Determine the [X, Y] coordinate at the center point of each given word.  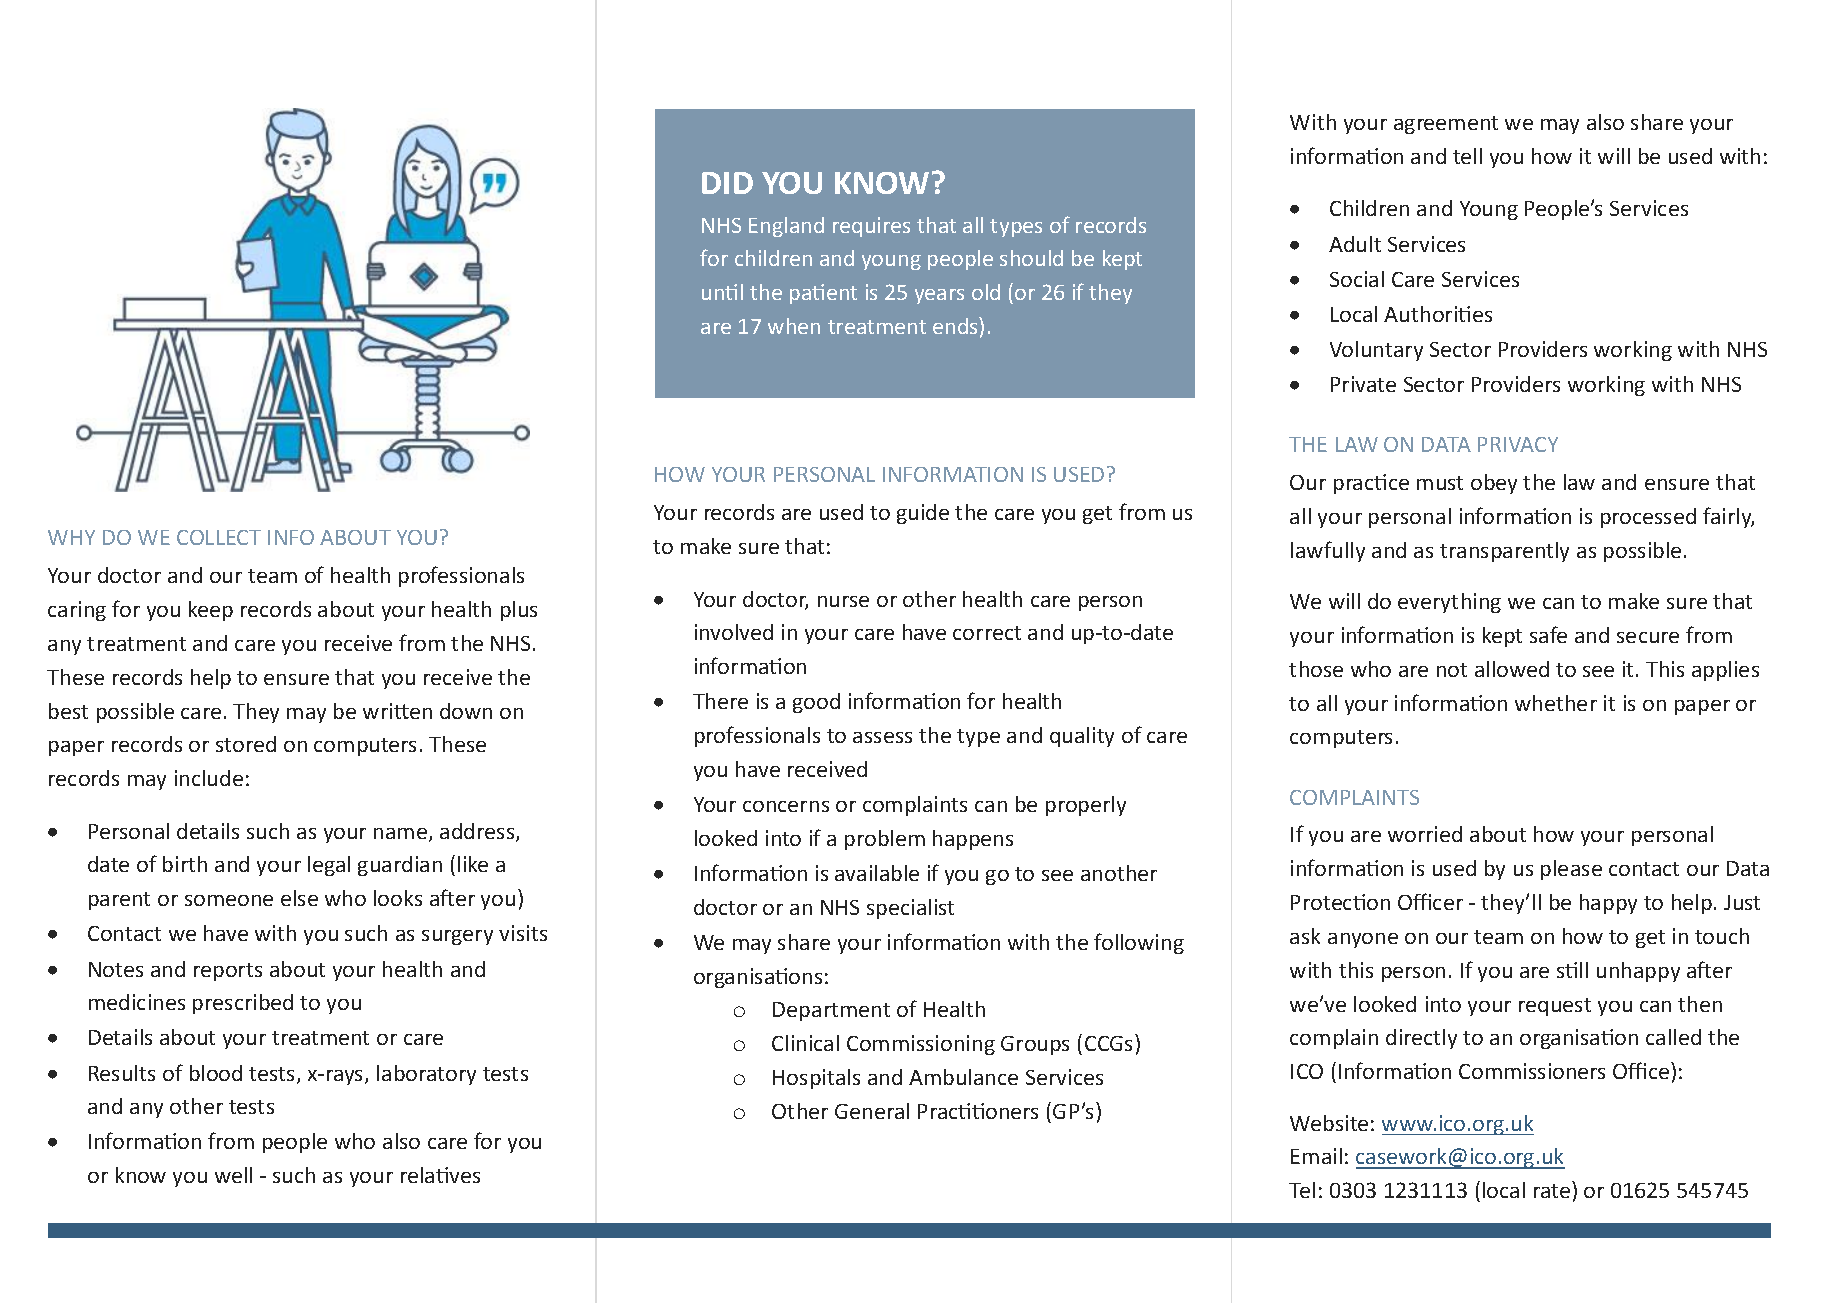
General [872, 1111]
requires [871, 227]
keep [211, 611]
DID [727, 183]
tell [1467, 156]
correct [987, 633]
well [233, 1175]
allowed [1512, 669]
